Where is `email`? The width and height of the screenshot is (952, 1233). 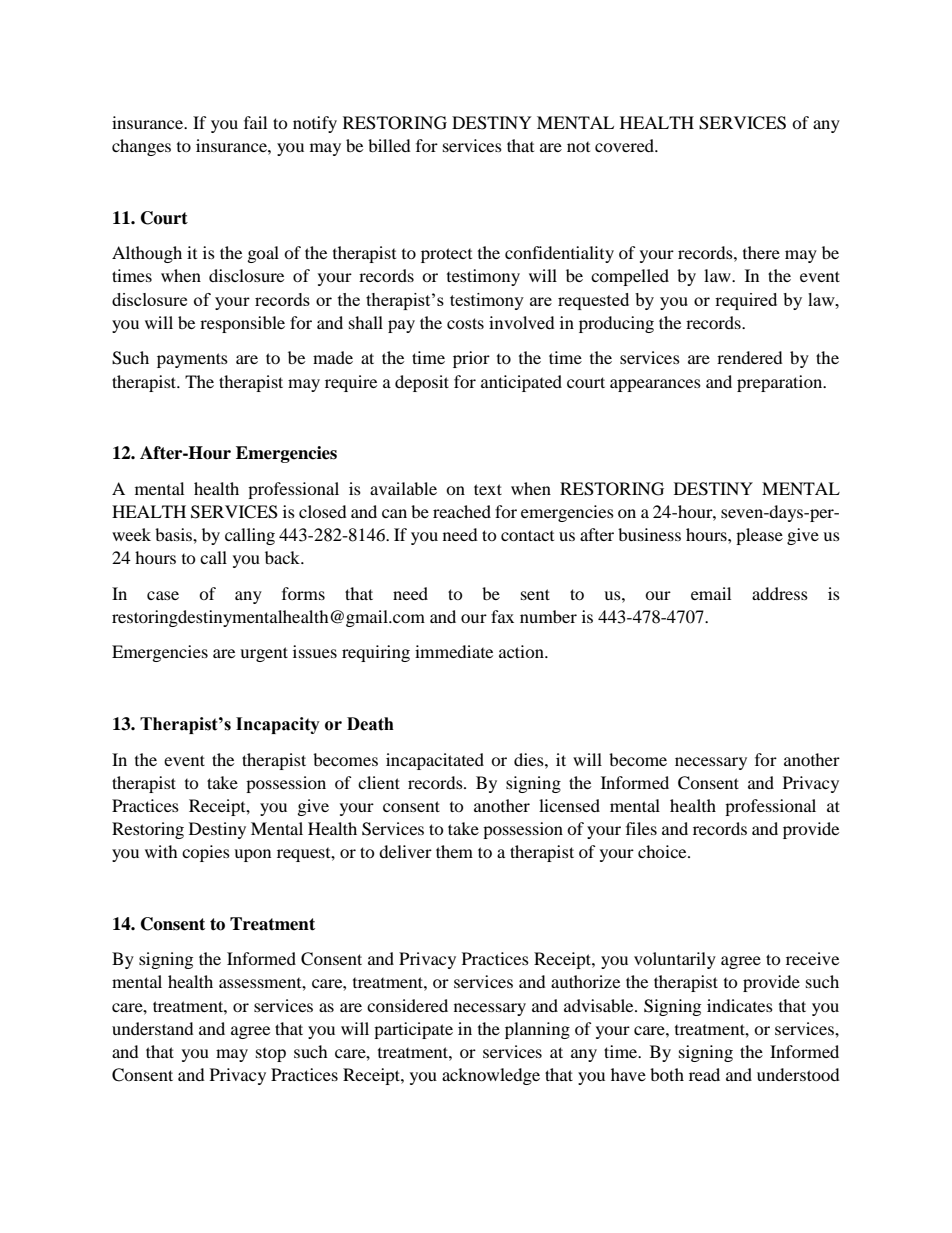
email is located at coordinates (711, 593).
